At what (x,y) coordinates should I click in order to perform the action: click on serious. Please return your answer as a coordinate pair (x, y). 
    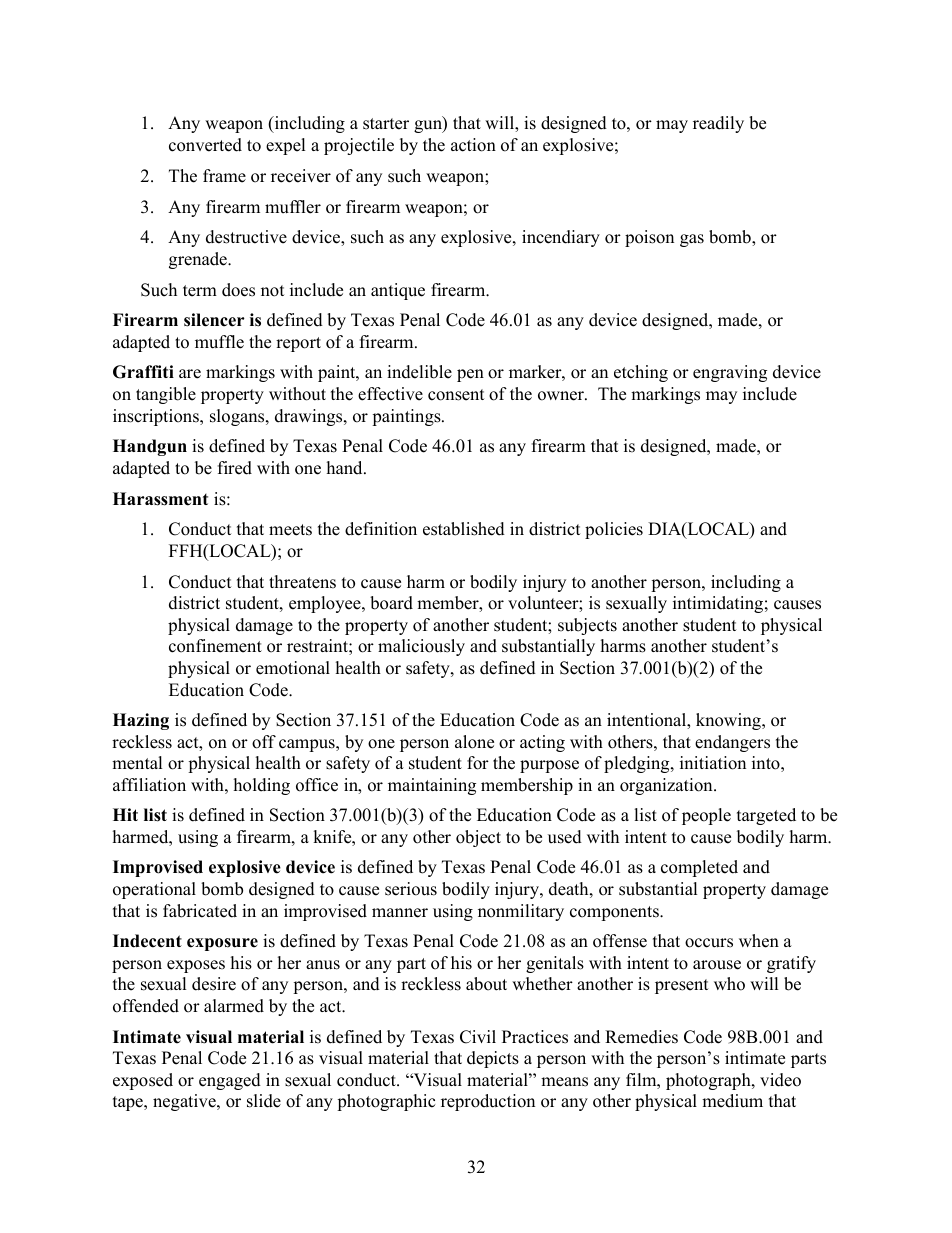
    Looking at the image, I should click on (411, 889).
